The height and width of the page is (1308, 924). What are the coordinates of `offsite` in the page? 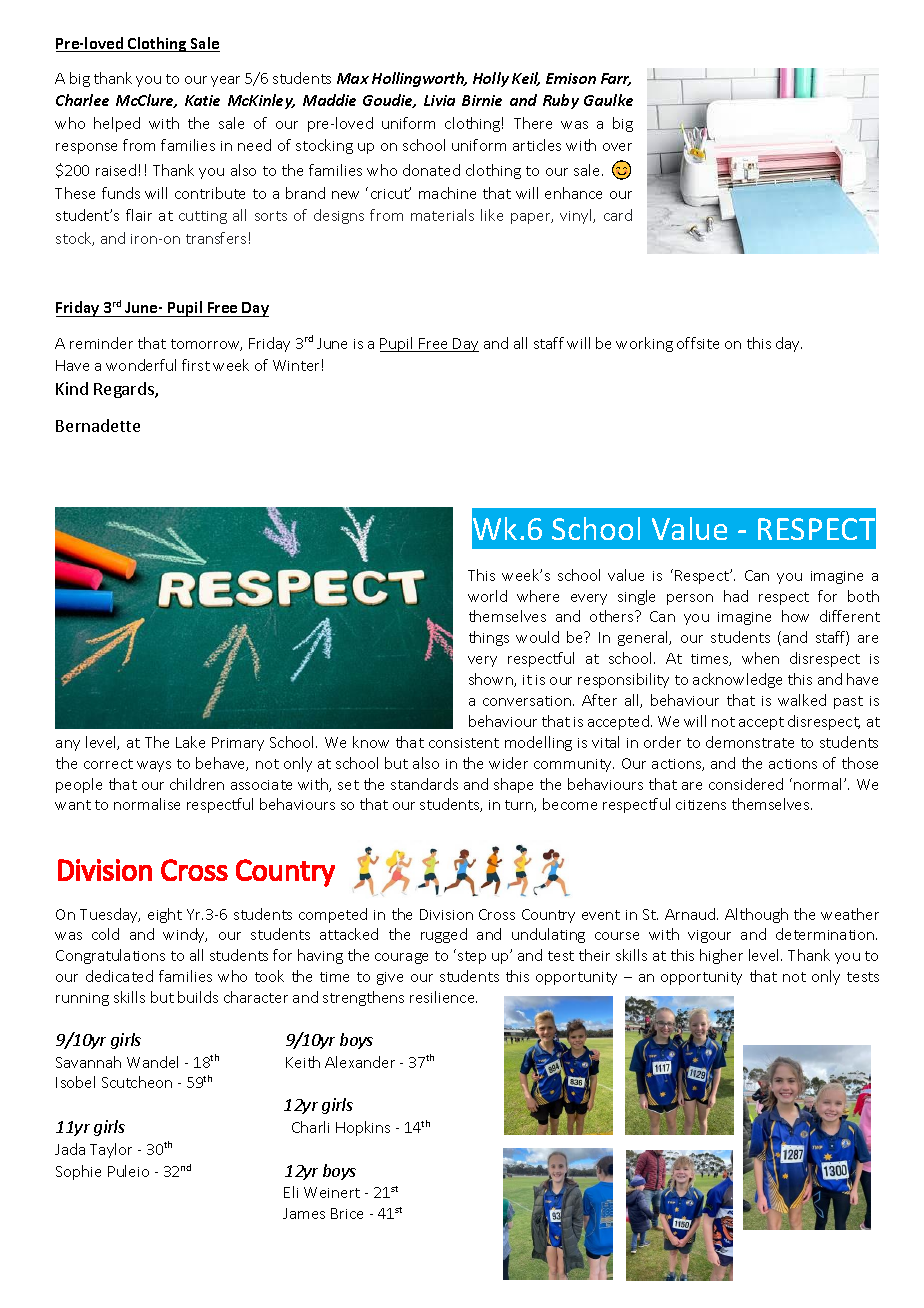 It's located at (698, 343).
